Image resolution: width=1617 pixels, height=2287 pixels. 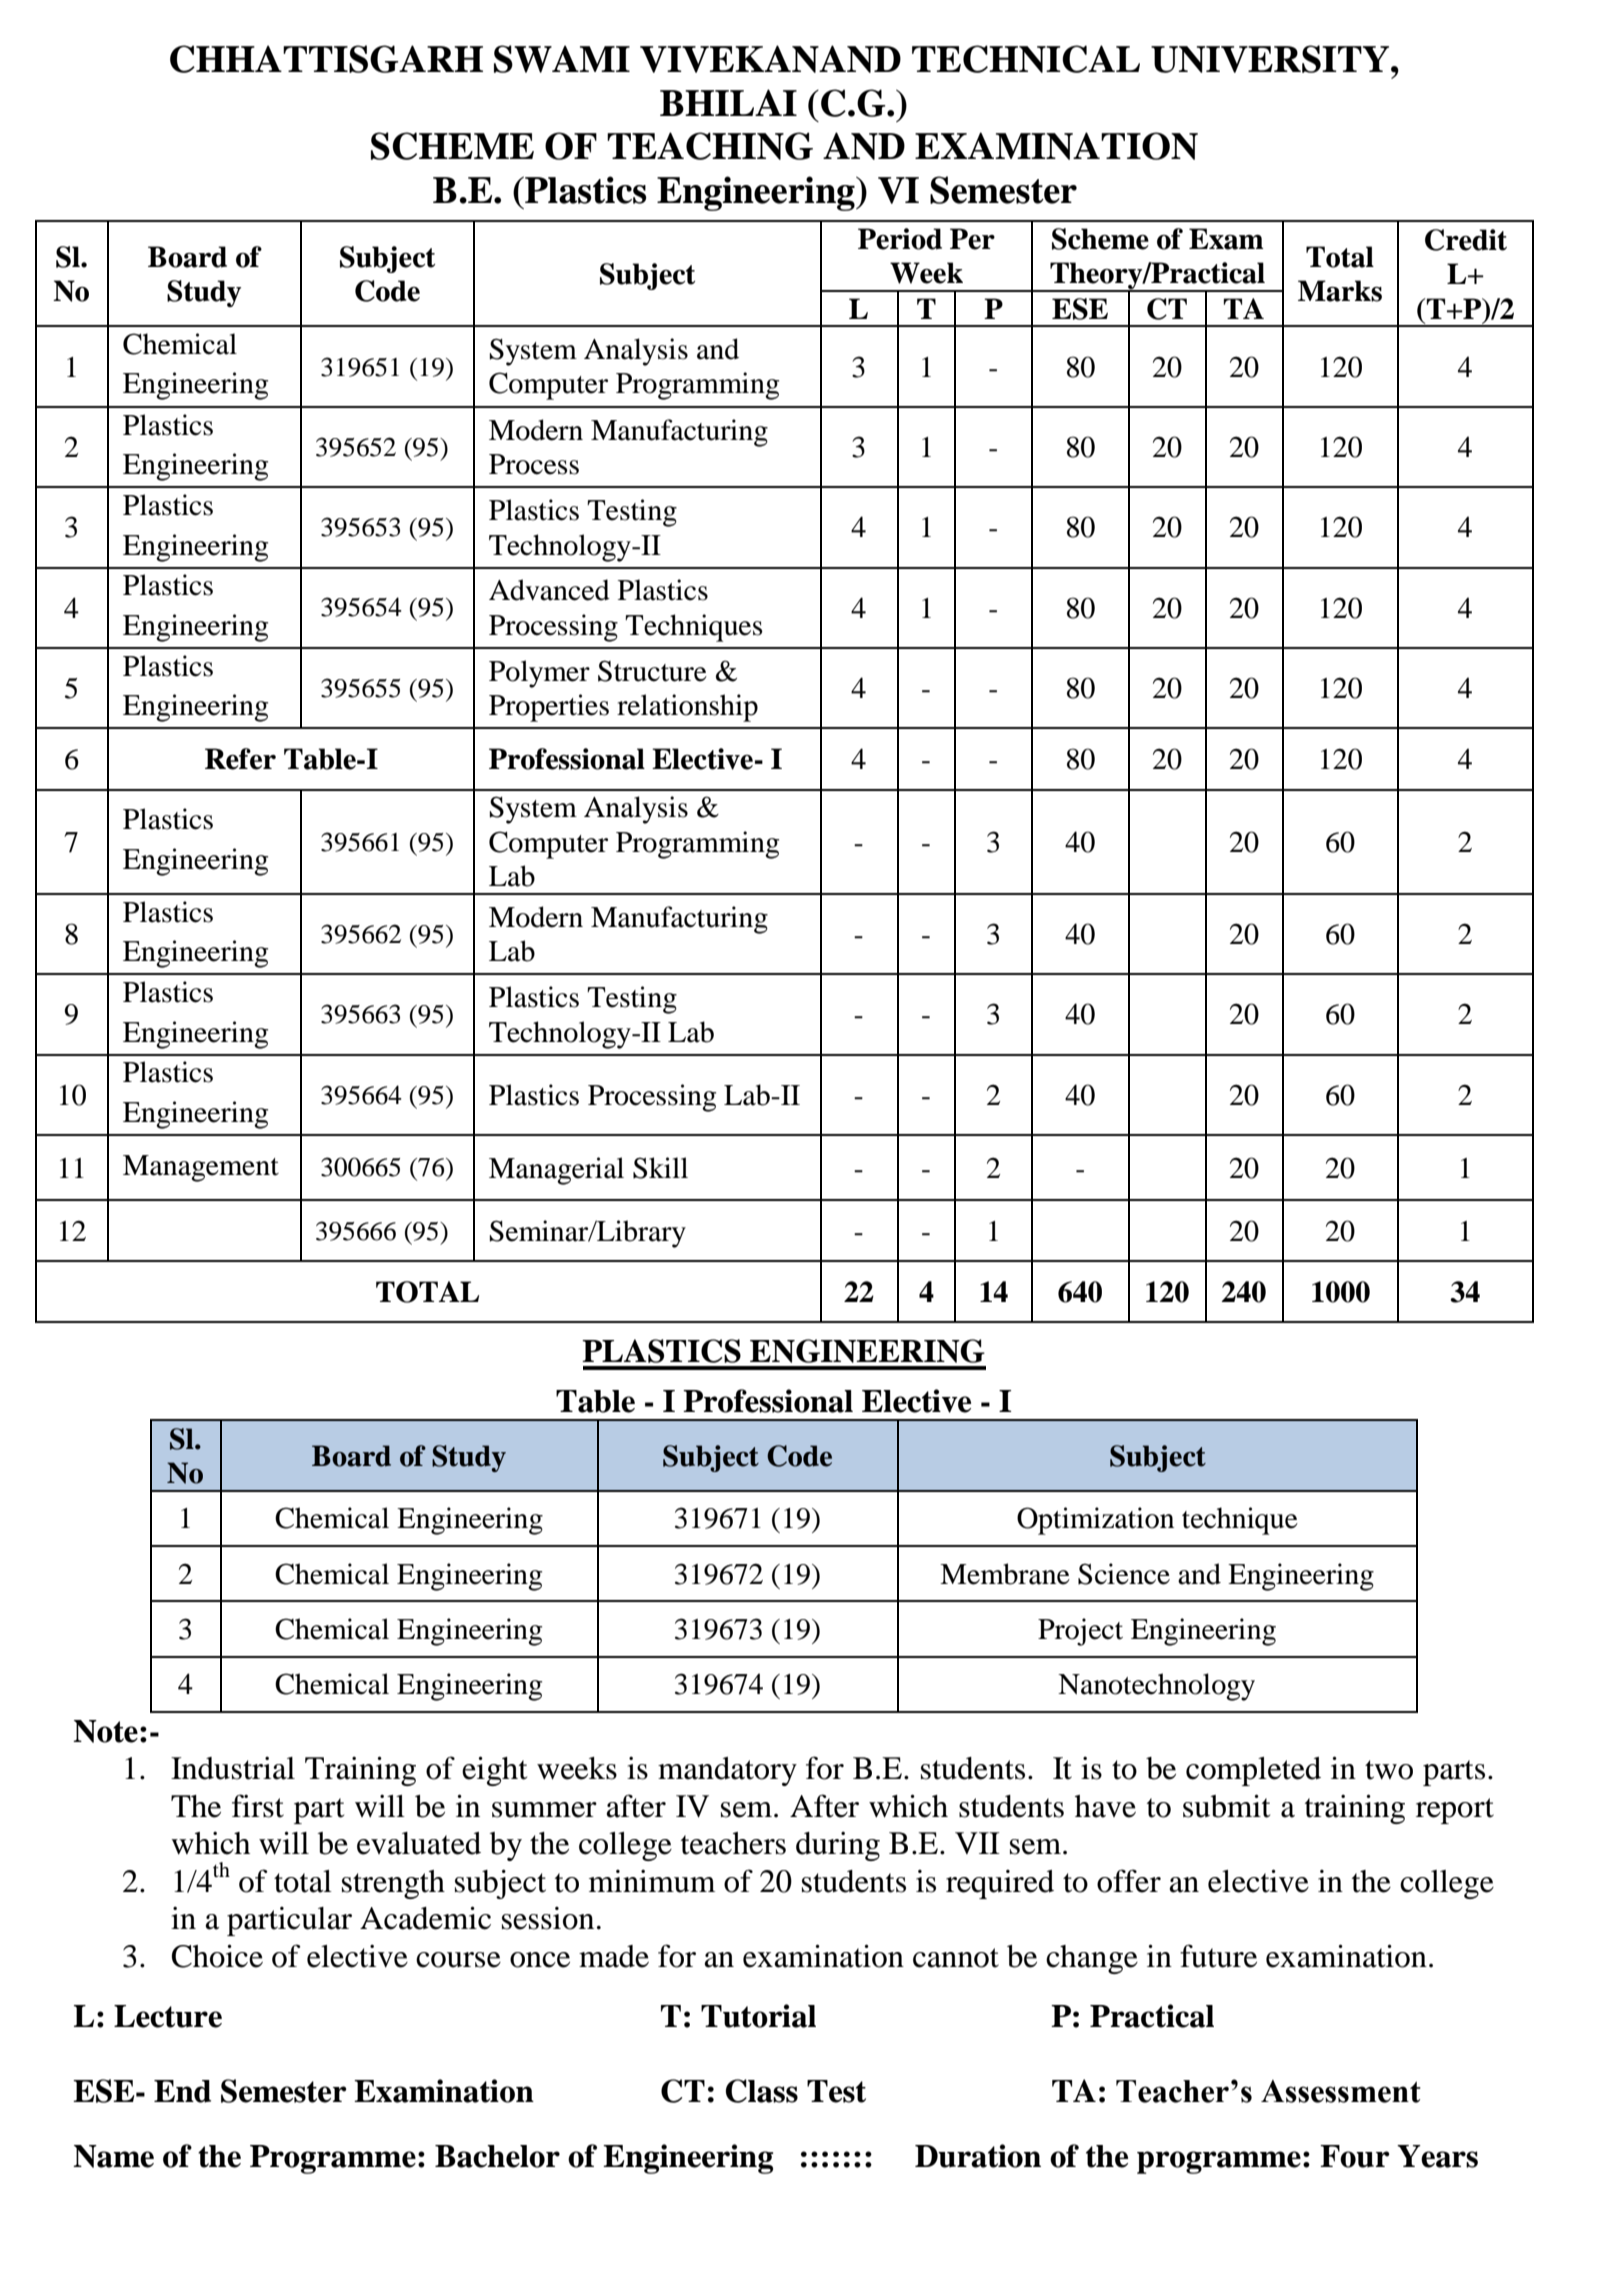 What do you see at coordinates (556, 1171) in the document?
I see `Managerial` at bounding box center [556, 1171].
